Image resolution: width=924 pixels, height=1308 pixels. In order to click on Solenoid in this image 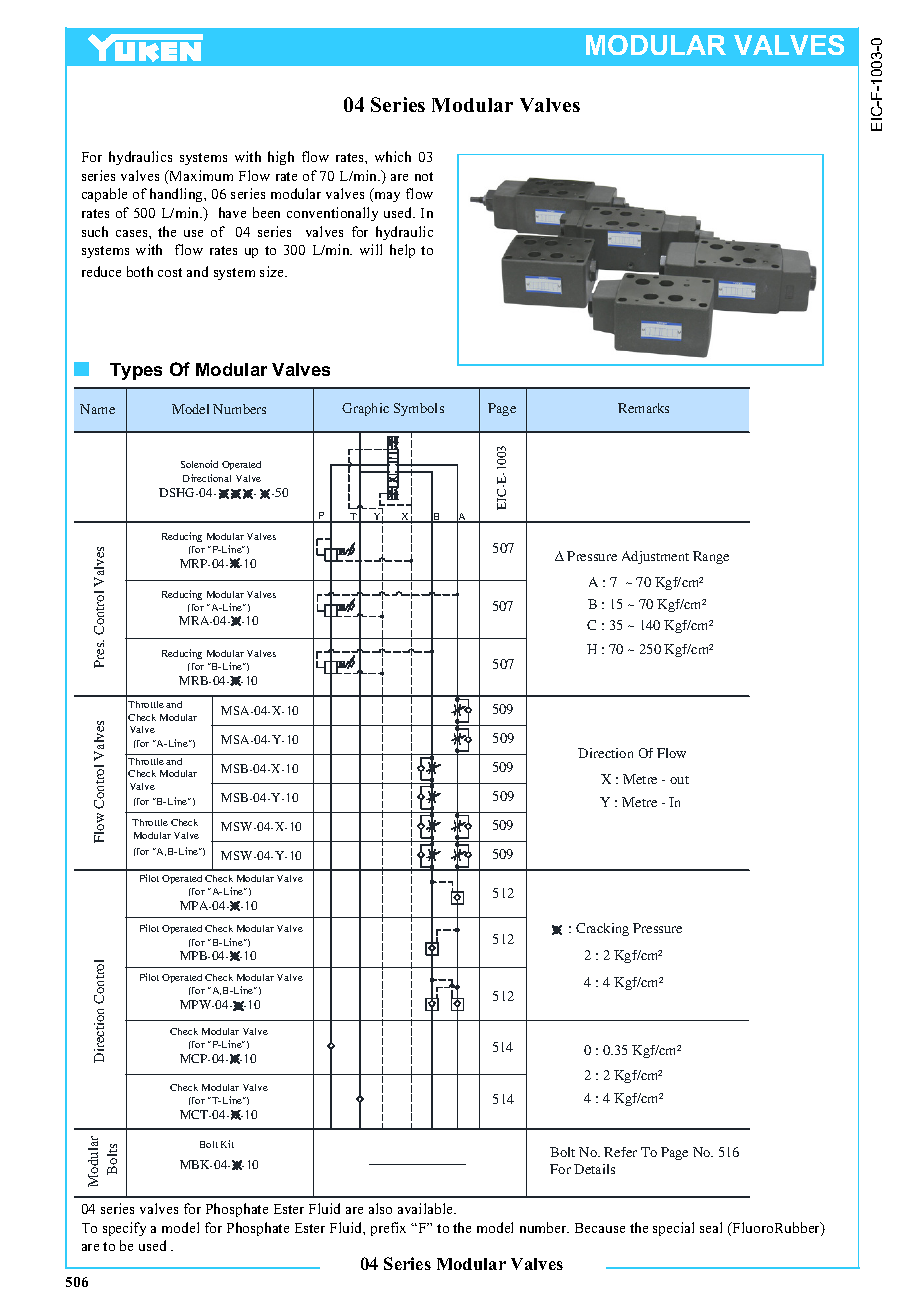, I will do `click(199, 464)`.
